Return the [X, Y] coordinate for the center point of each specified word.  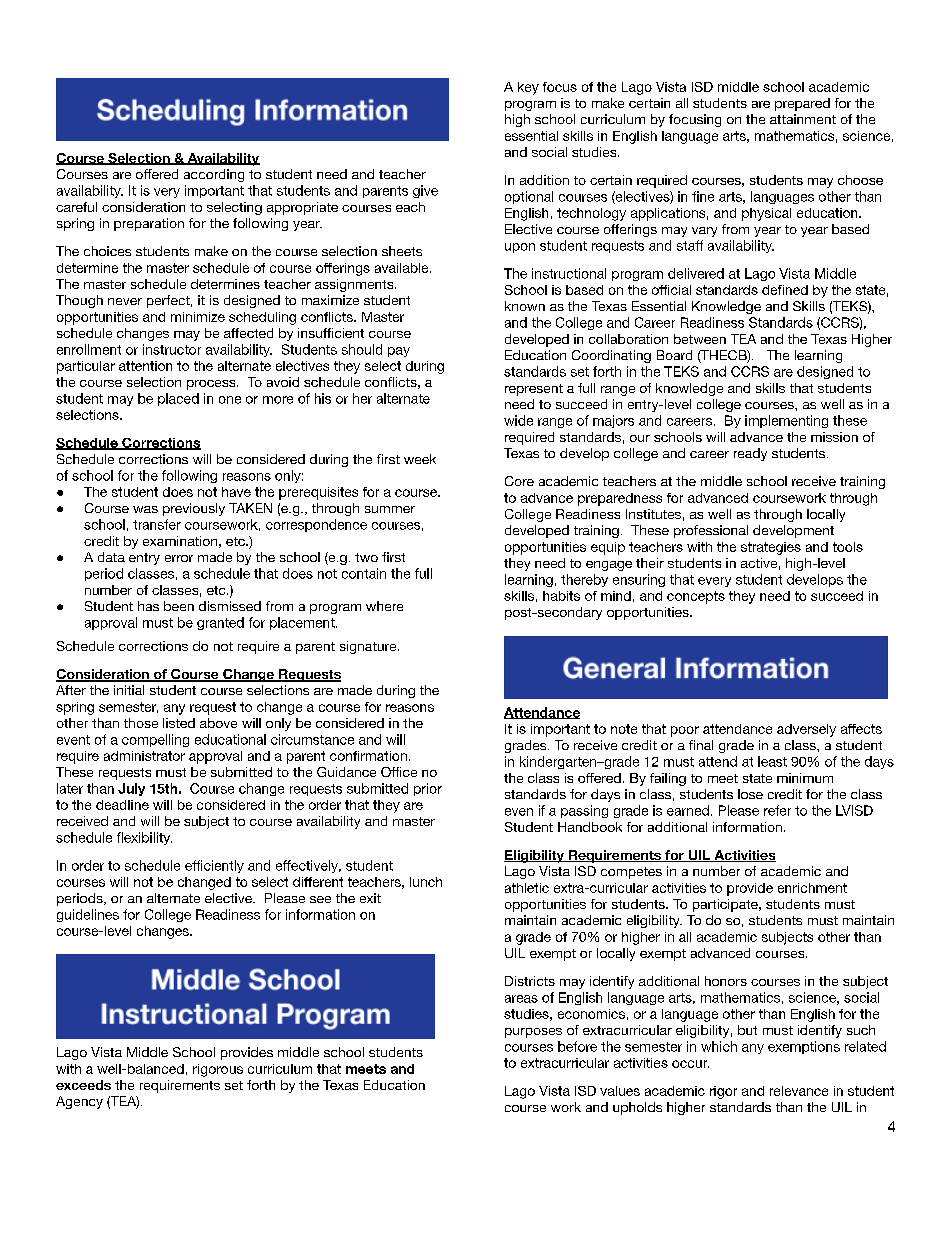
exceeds [83, 1085]
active [759, 563]
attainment [803, 119]
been [179, 606]
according [214, 175]
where [384, 606]
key [528, 88]
